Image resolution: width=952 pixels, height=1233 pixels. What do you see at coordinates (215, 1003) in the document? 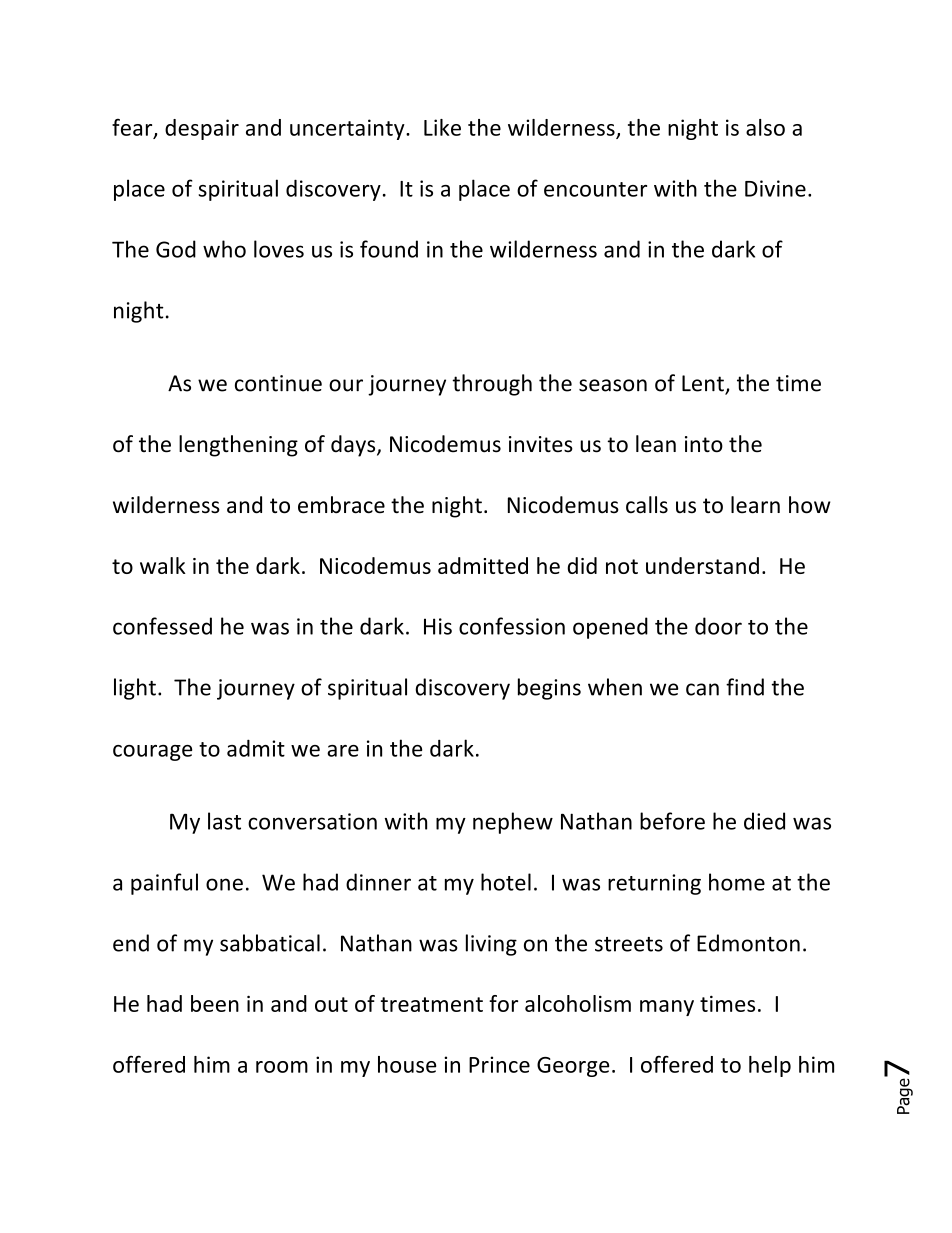
I see `been` at bounding box center [215, 1003].
